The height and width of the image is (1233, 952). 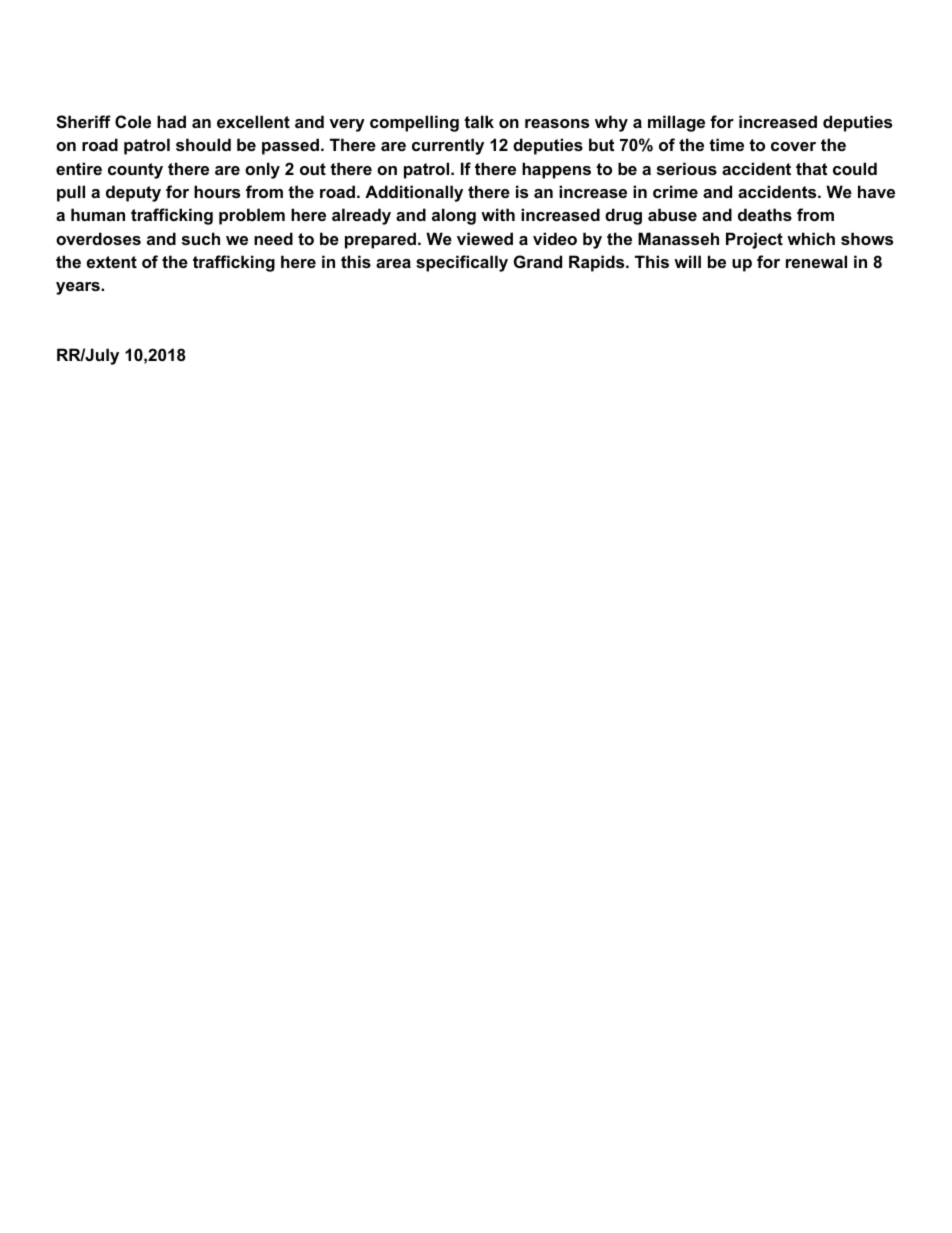 What do you see at coordinates (171, 121) in the image?
I see `had` at bounding box center [171, 121].
